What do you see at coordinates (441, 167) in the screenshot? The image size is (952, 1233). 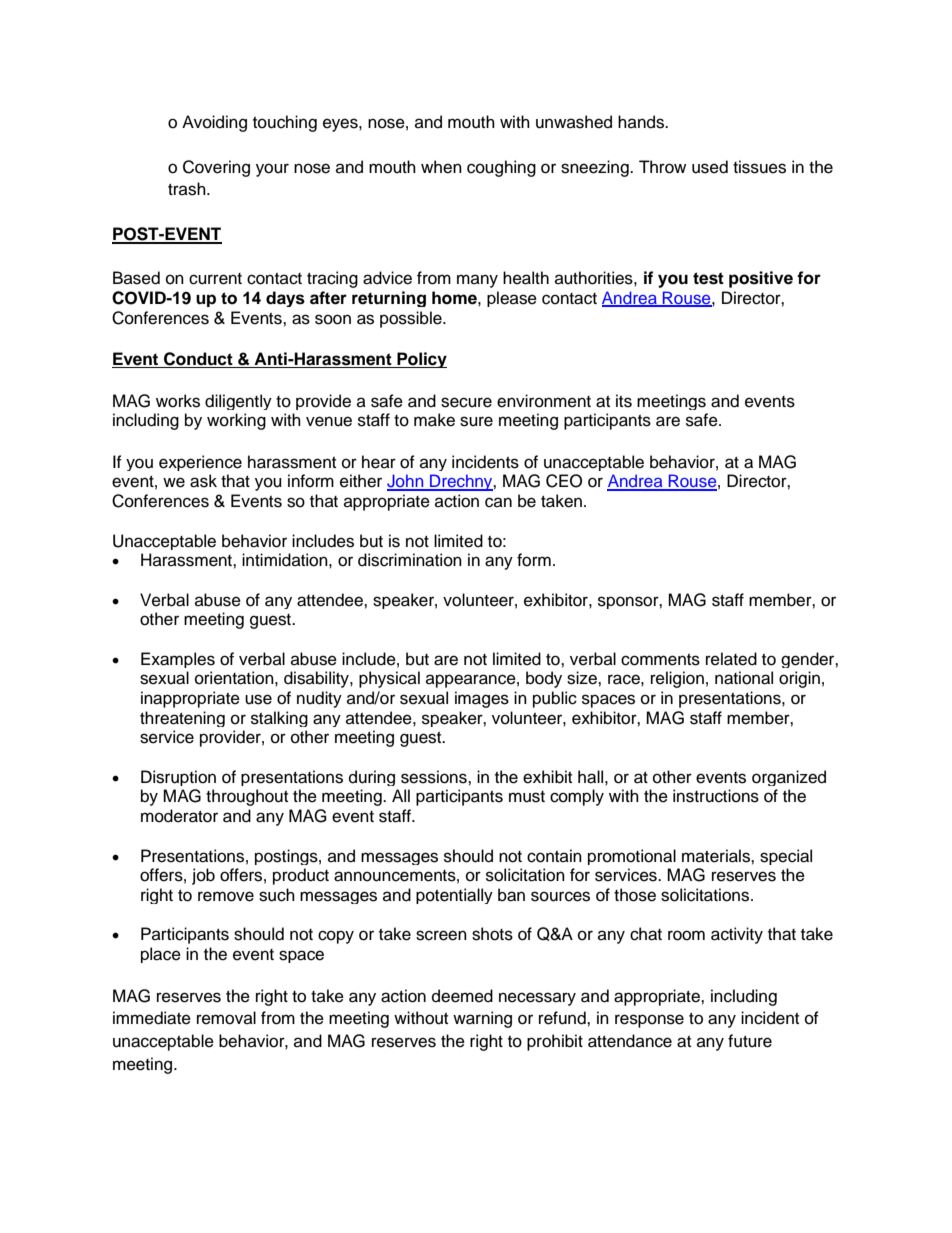 I see `when` at bounding box center [441, 167].
